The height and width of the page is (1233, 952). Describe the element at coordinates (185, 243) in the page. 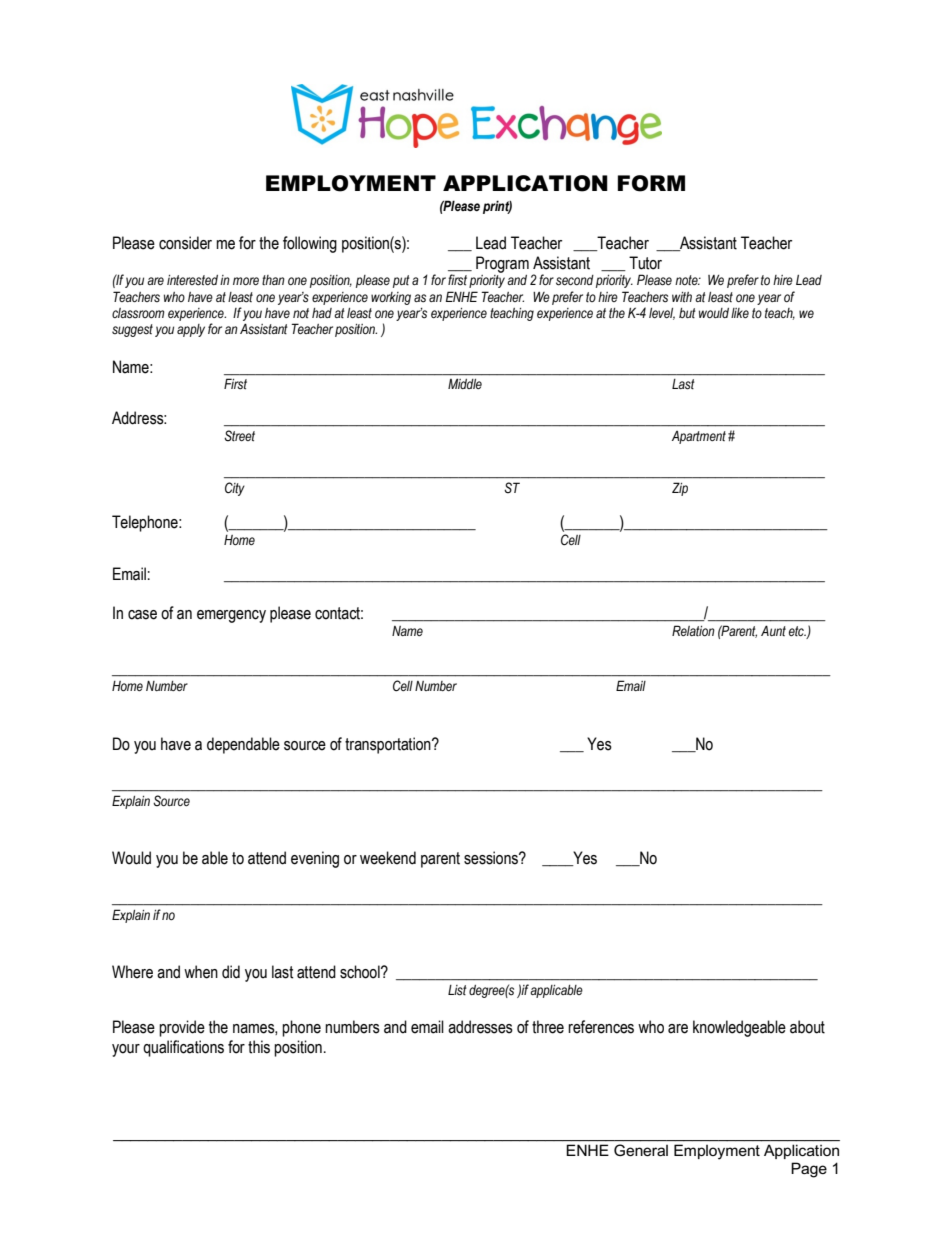

I see `consider` at that location.
